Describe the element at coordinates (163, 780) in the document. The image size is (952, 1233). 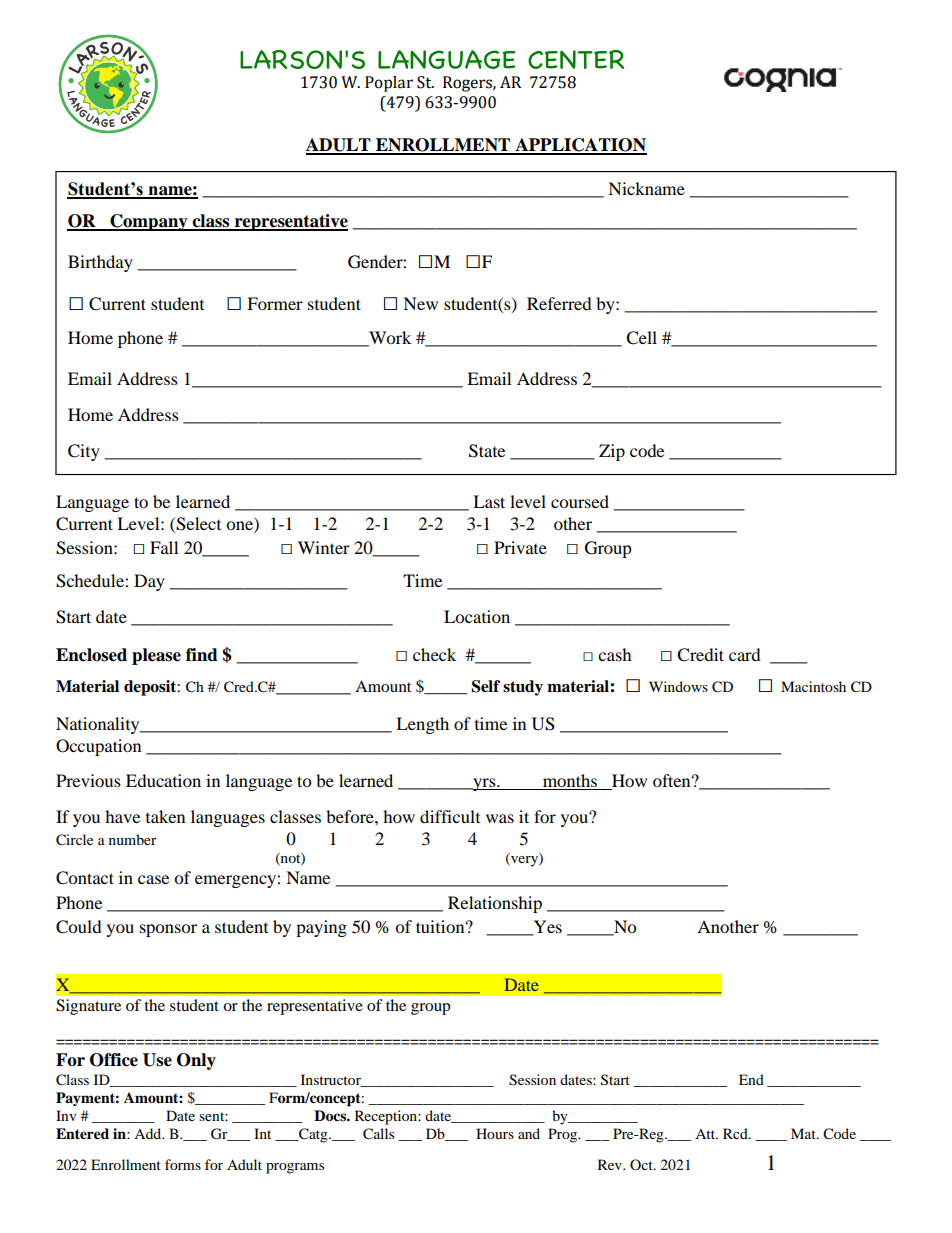
I see `Education` at that location.
